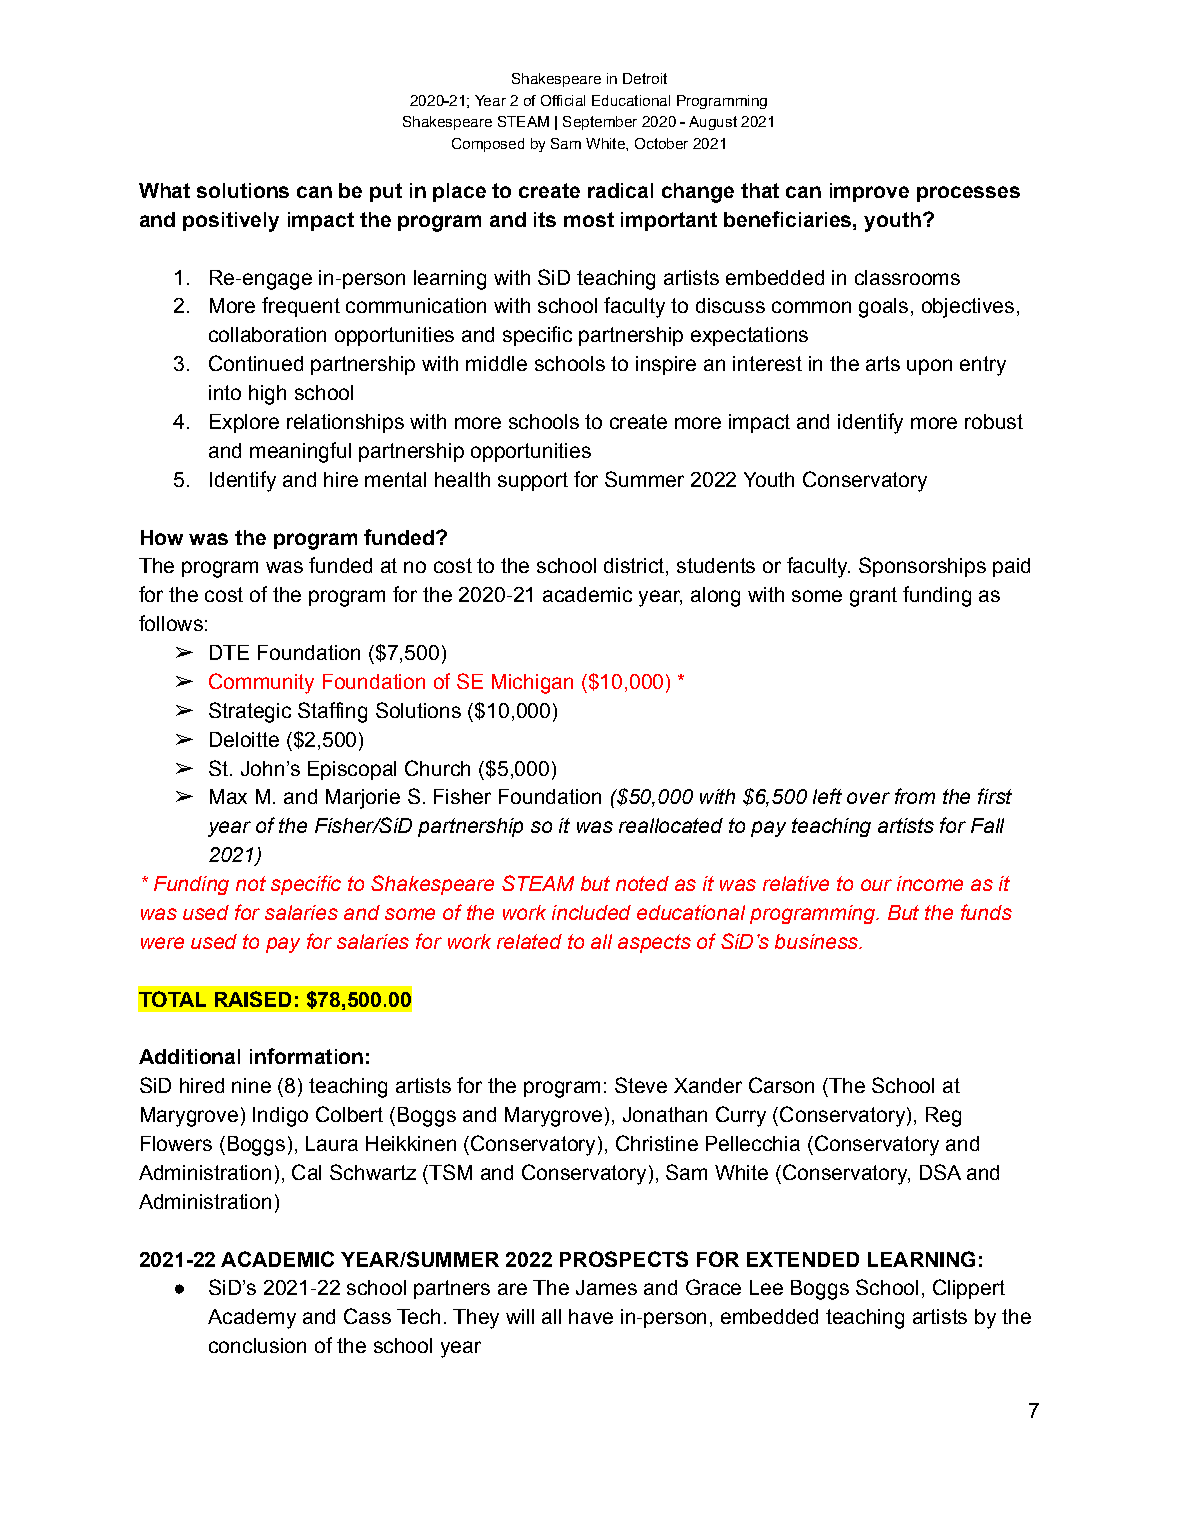  Describe the element at coordinates (929, 367) in the page. I see `upon` at that location.
